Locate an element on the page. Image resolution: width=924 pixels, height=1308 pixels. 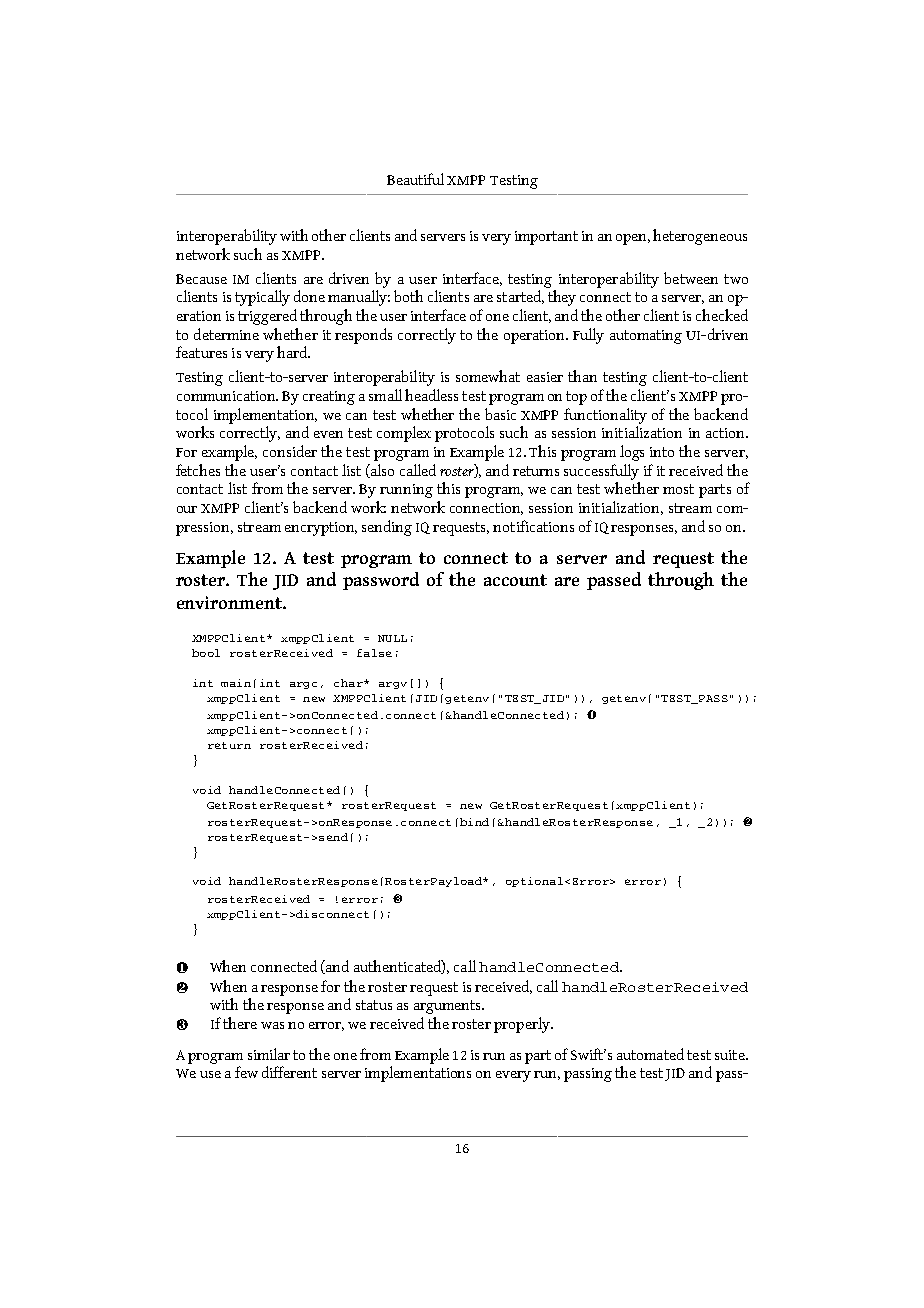
NULL is located at coordinates (392, 638).
